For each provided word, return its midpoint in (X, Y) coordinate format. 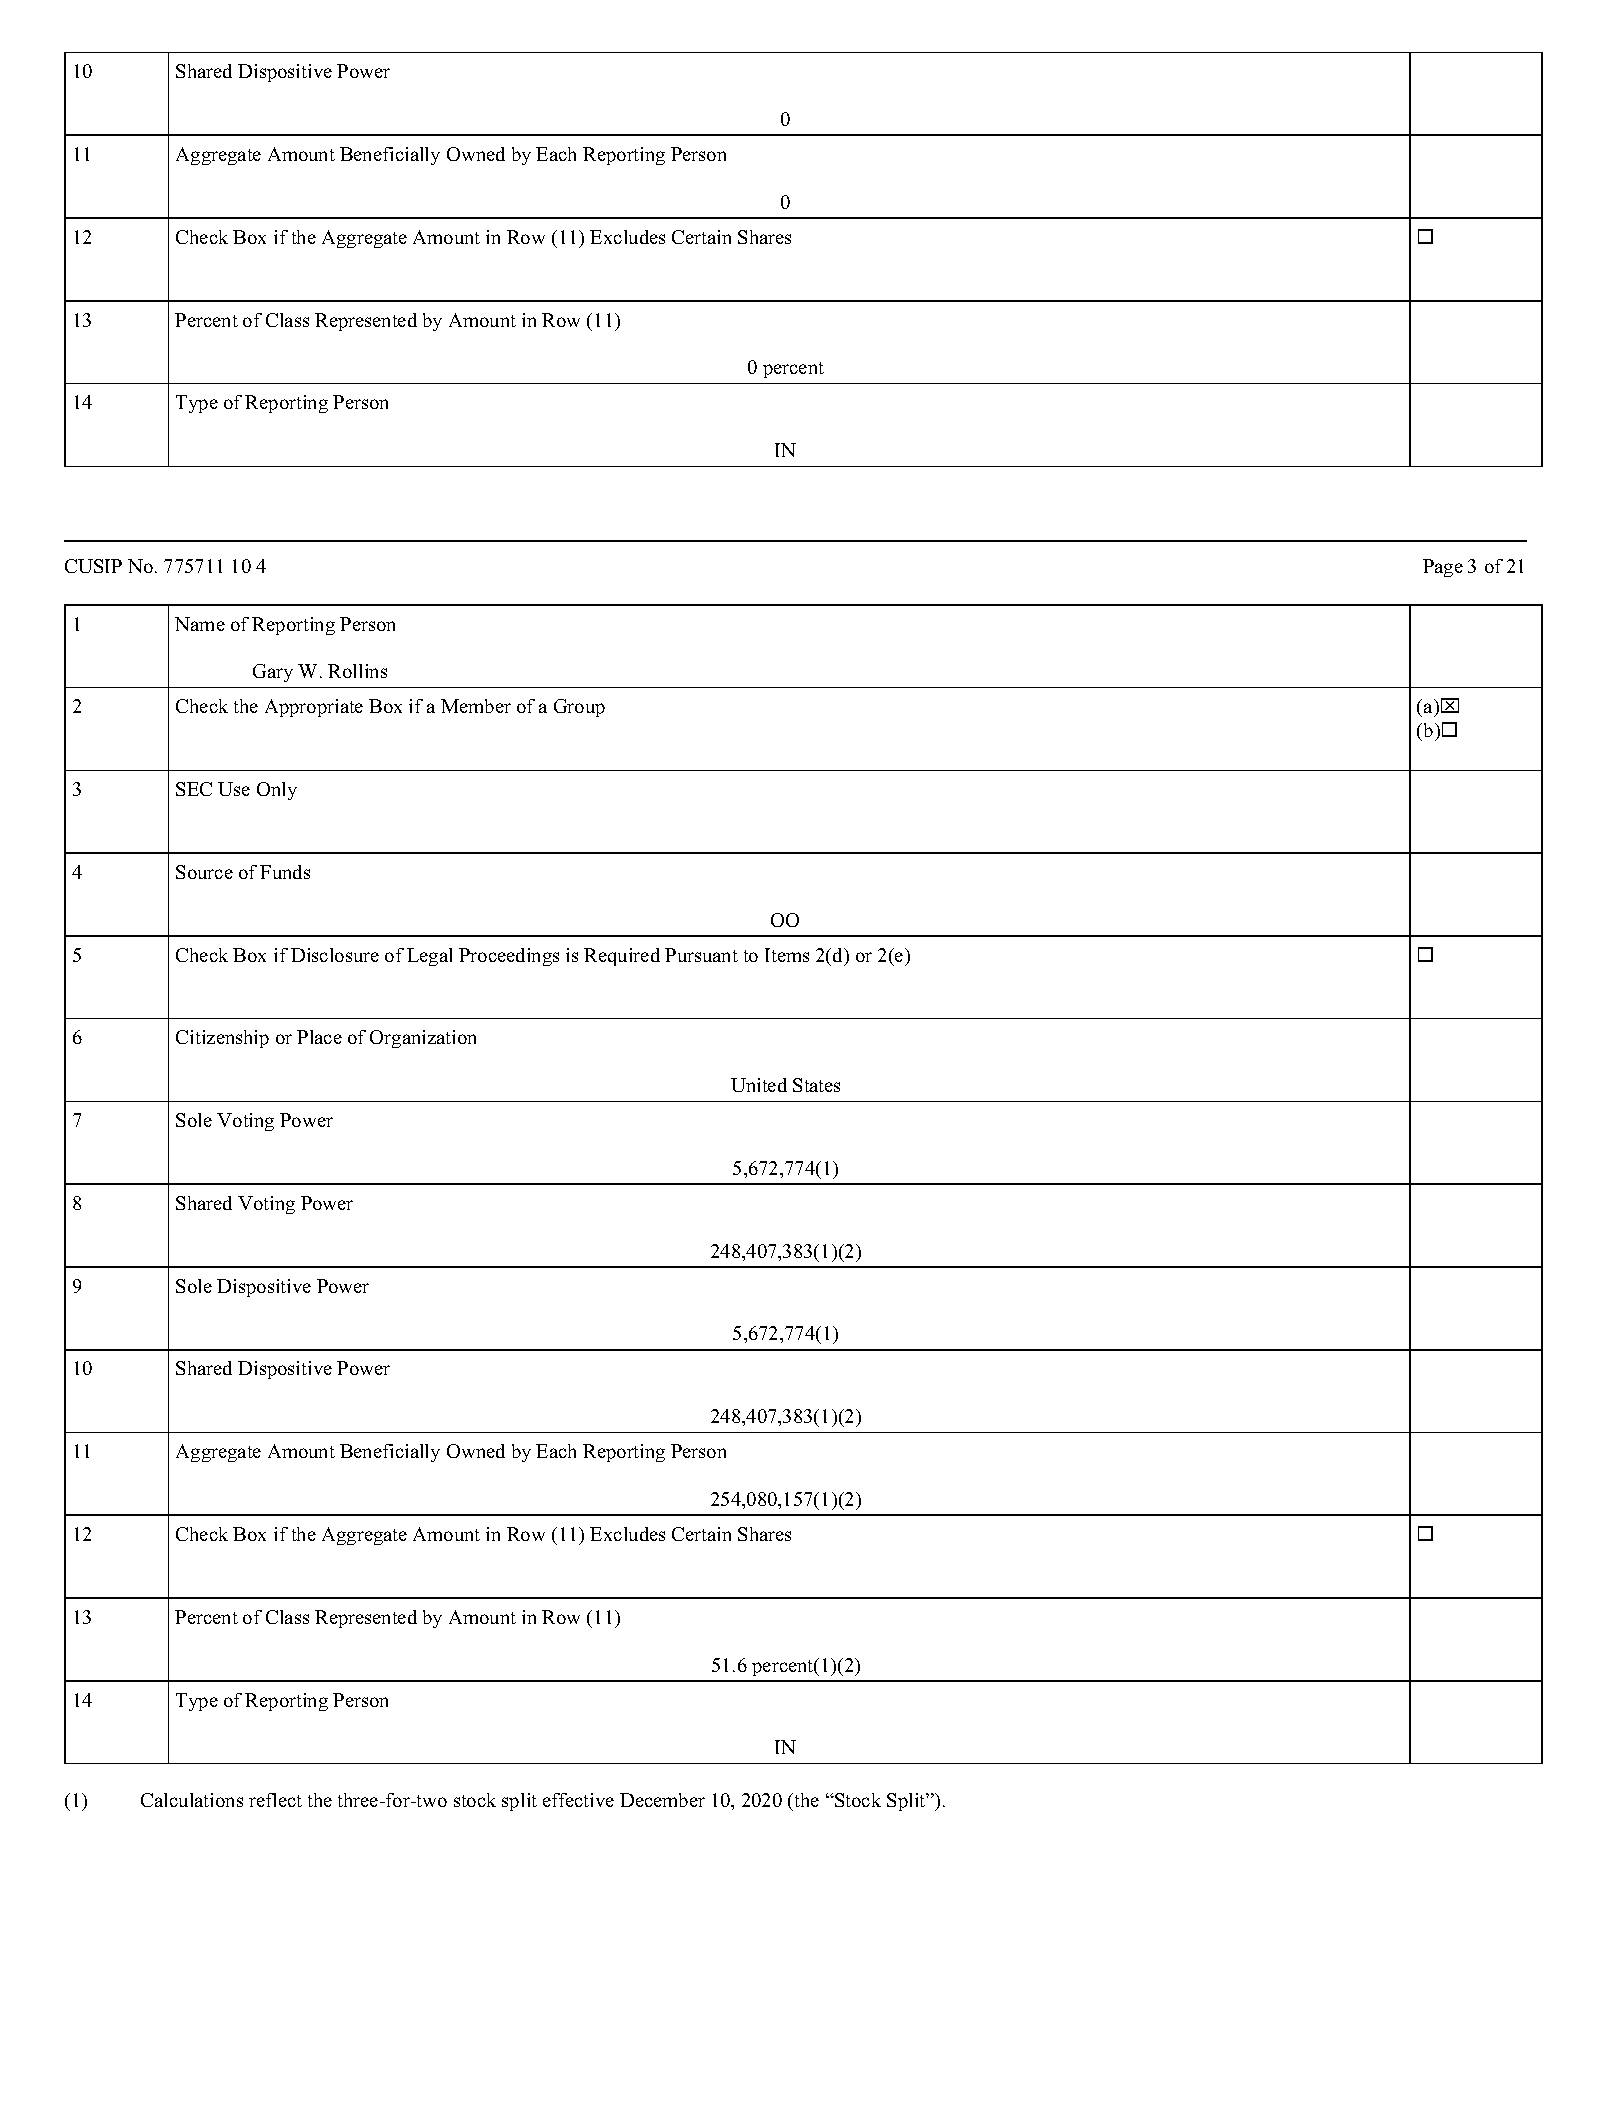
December (662, 1800)
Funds (285, 872)
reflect (275, 1800)
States (816, 1085)
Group (579, 708)
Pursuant (701, 955)
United (759, 1085)
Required (622, 957)
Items (787, 955)
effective (578, 1800)
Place (319, 1037)
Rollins (357, 671)
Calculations (192, 1800)
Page (1443, 568)
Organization (423, 1039)
